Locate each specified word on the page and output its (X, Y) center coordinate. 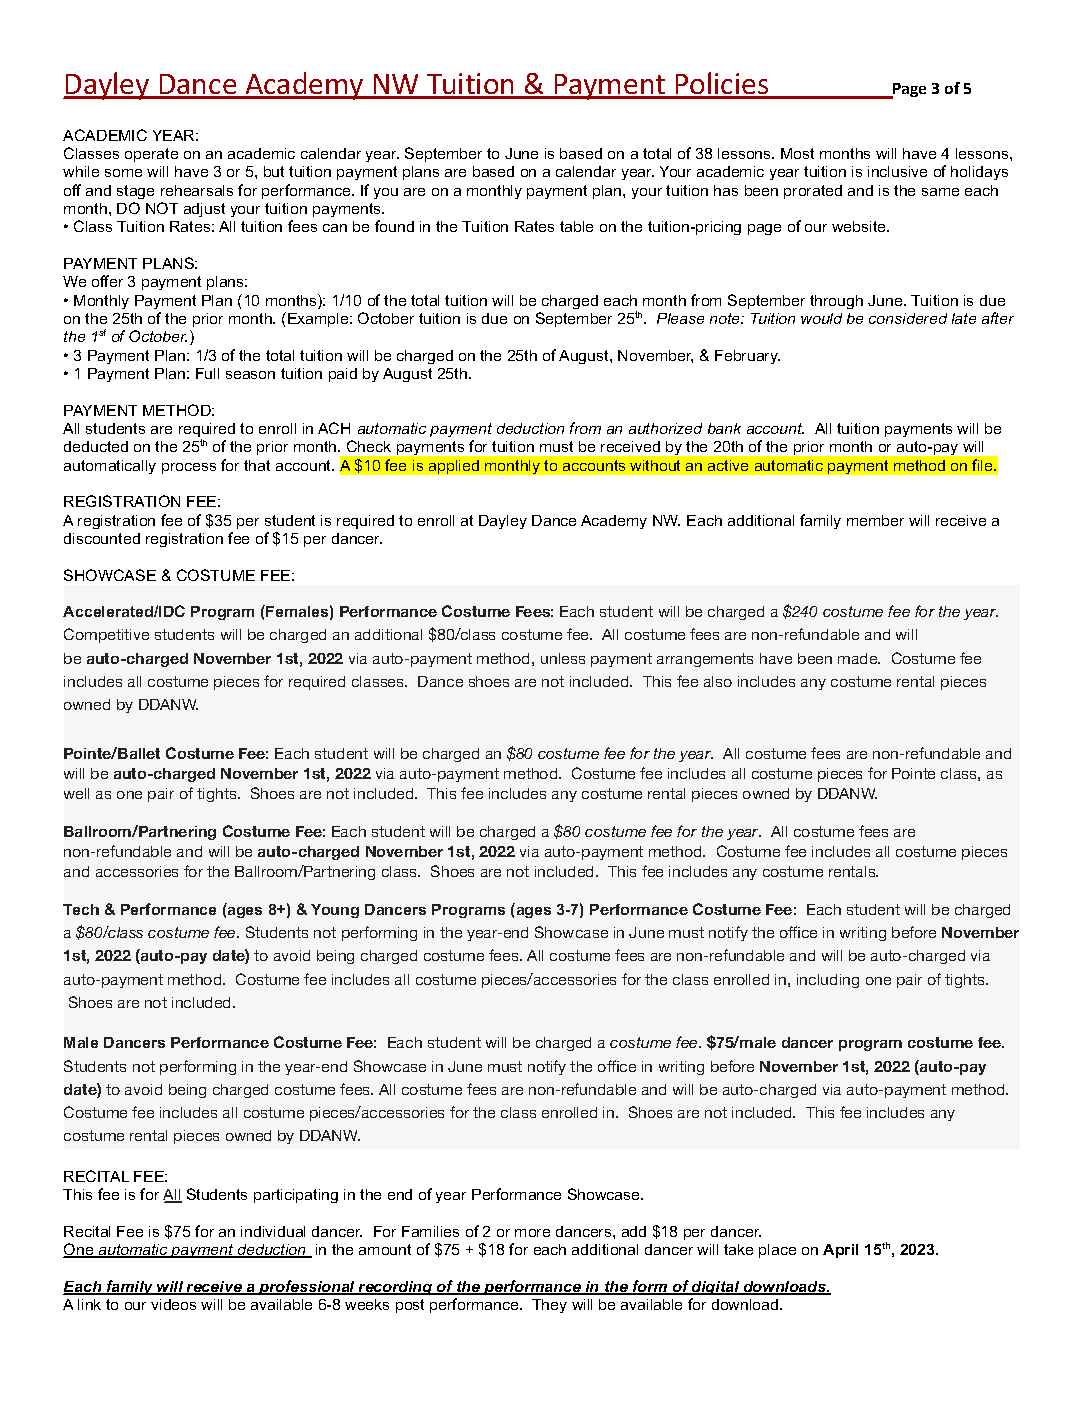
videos (173, 1304)
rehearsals (197, 190)
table (576, 226)
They (549, 1306)
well (76, 793)
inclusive (897, 171)
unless (563, 658)
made (859, 658)
